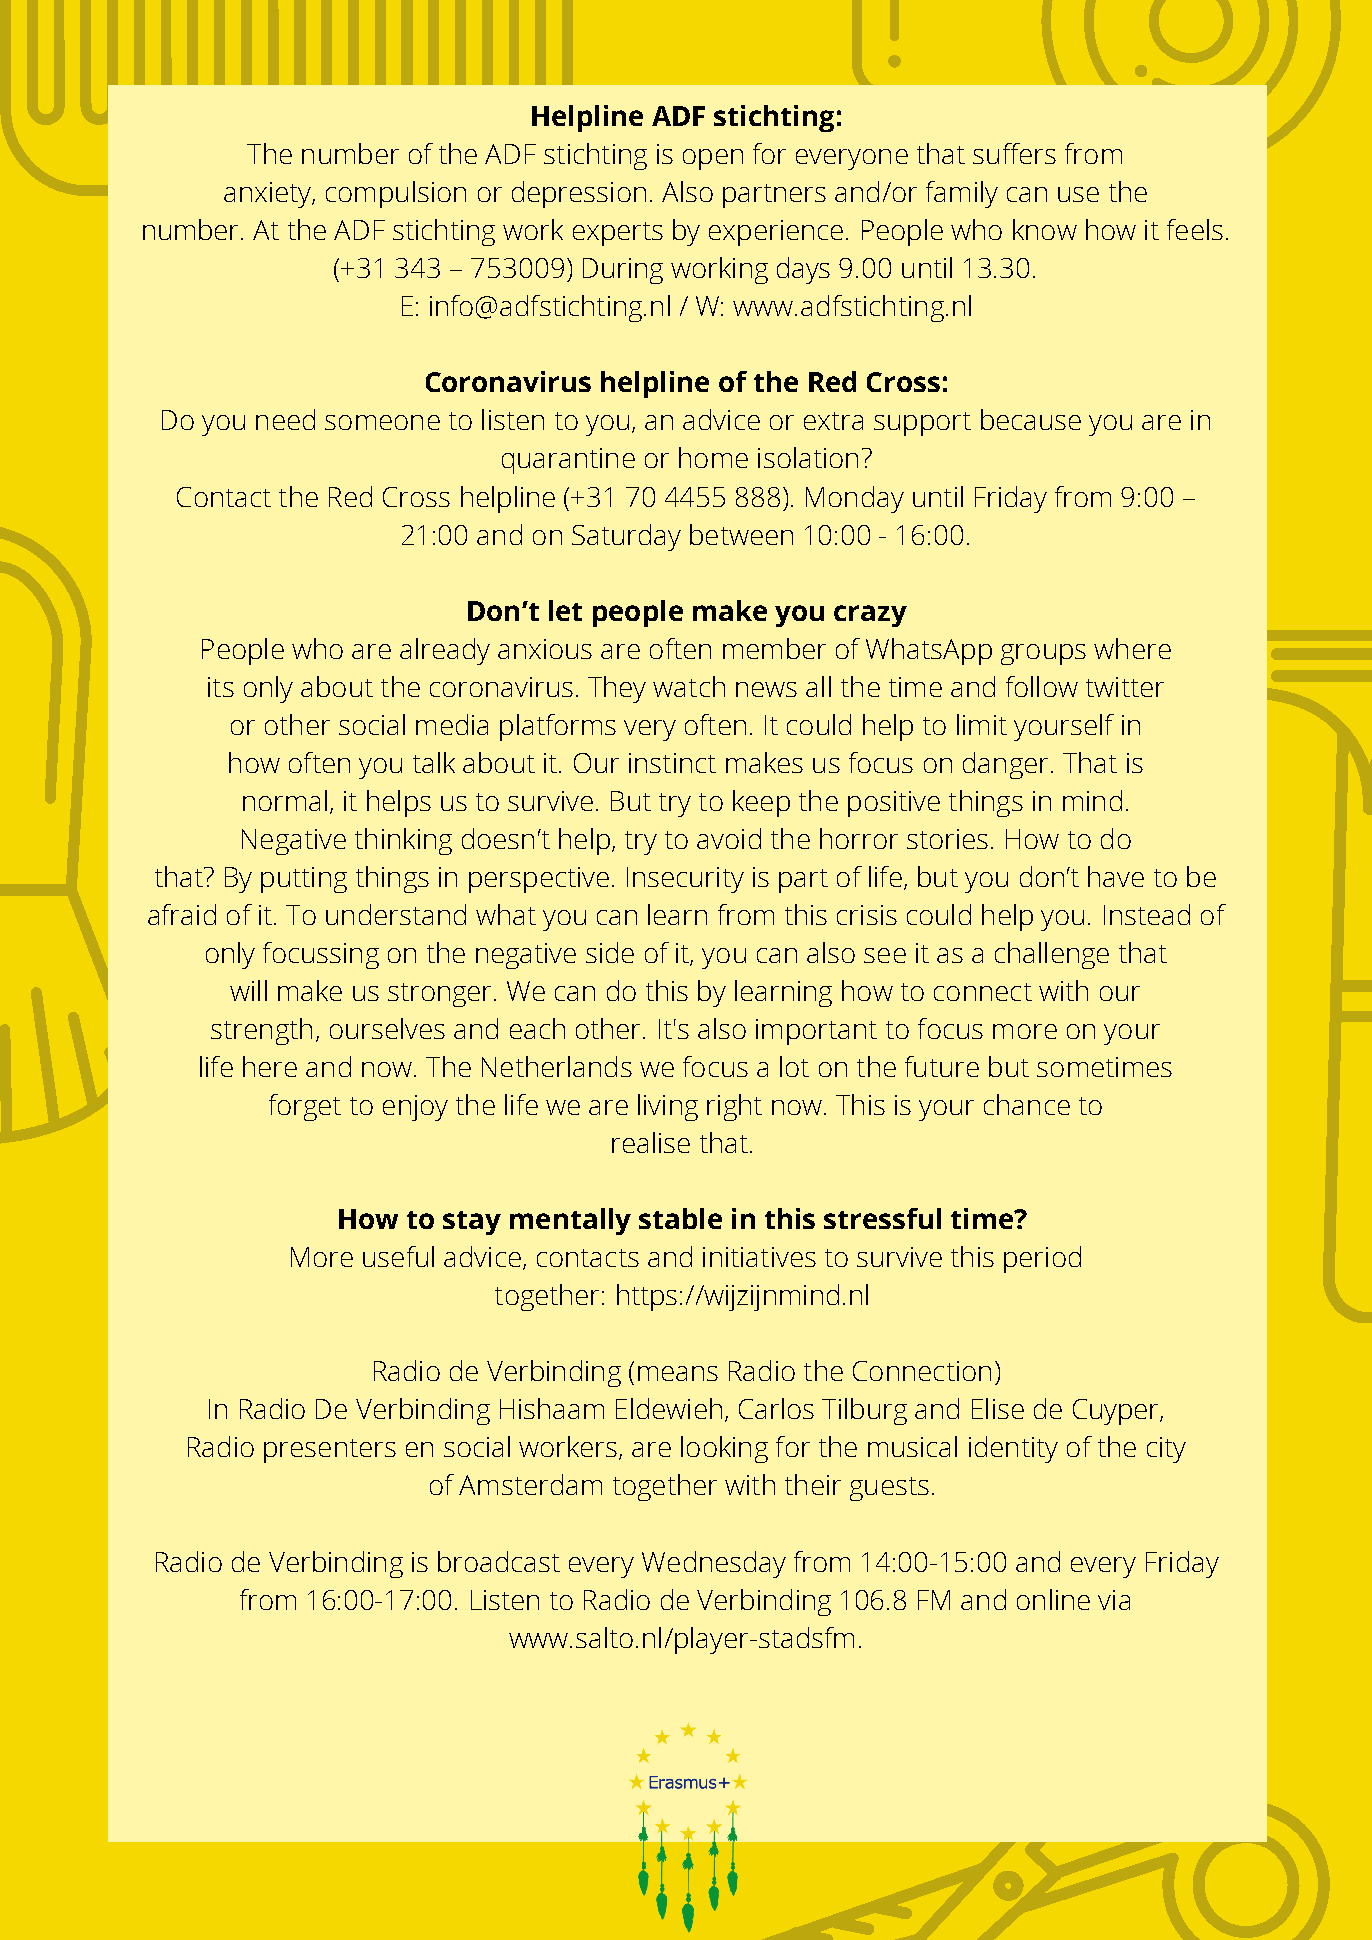 This screenshot has width=1372, height=1940. What do you see at coordinates (1045, 229) in the screenshot?
I see `know` at bounding box center [1045, 229].
